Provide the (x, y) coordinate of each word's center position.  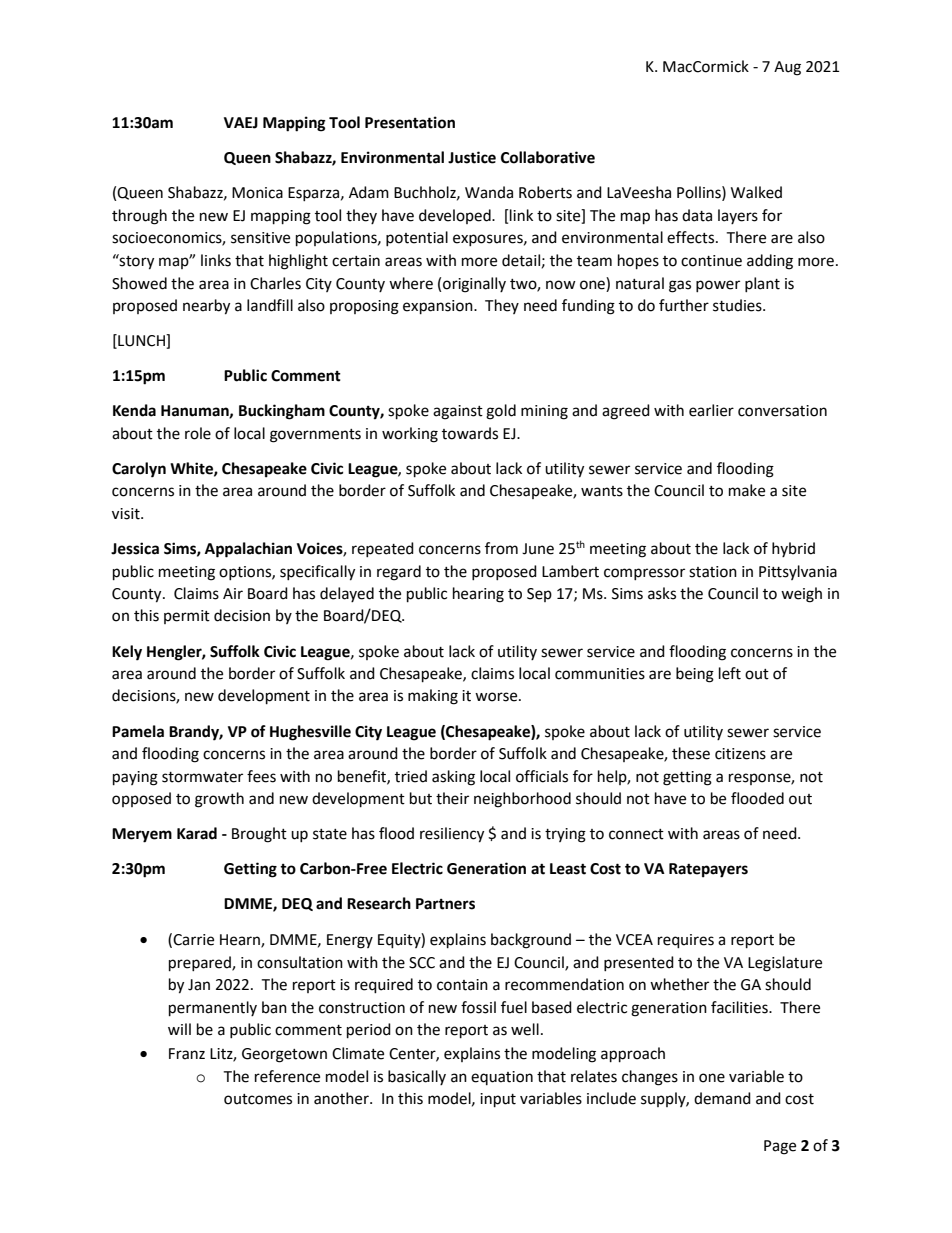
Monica (257, 193)
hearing (478, 595)
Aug (787, 68)
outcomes (258, 1099)
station (713, 572)
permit (187, 617)
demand (722, 1098)
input (498, 1100)
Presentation (410, 122)
